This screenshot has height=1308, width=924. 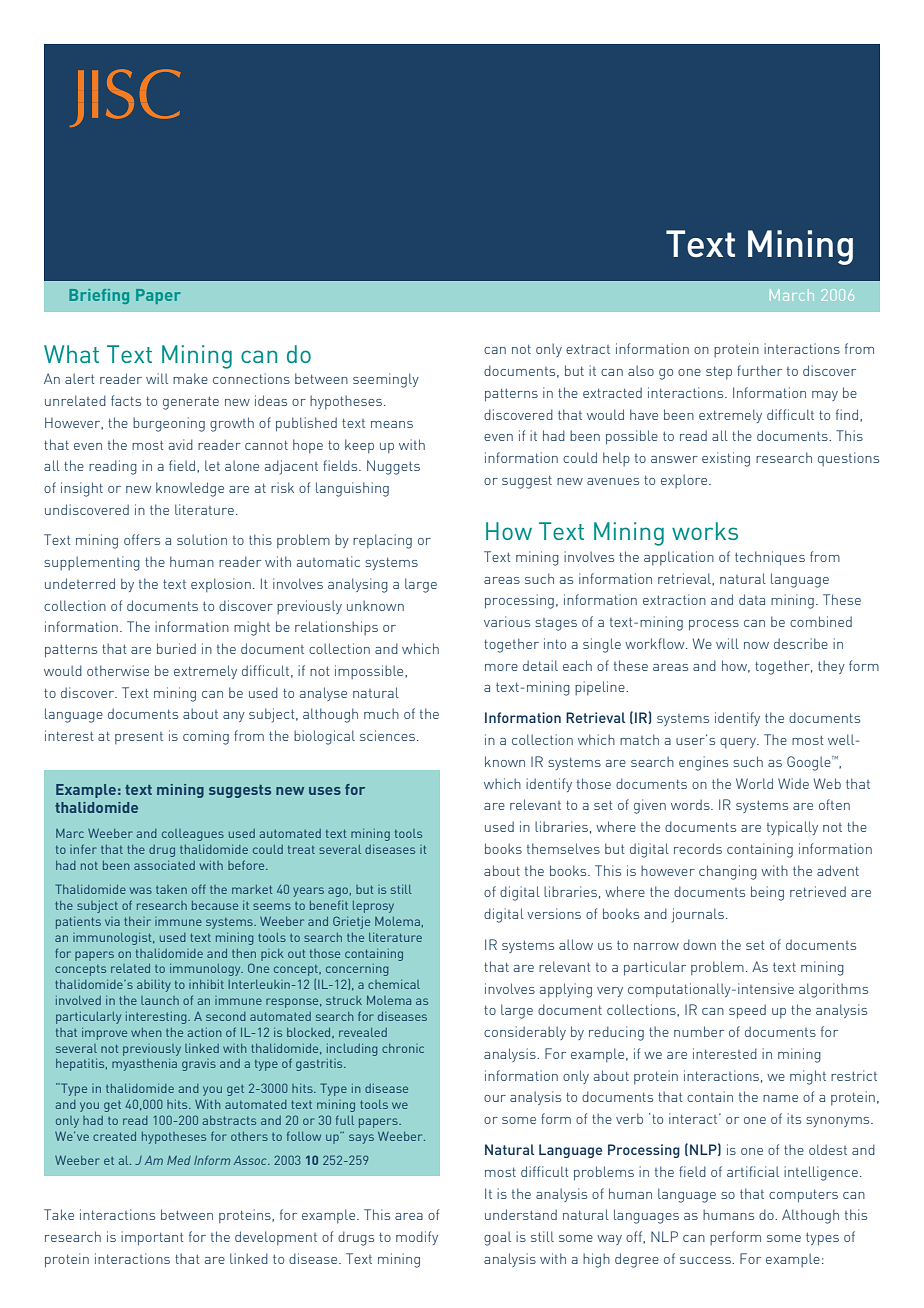 What do you see at coordinates (754, 783) in the screenshot?
I see `World` at bounding box center [754, 783].
